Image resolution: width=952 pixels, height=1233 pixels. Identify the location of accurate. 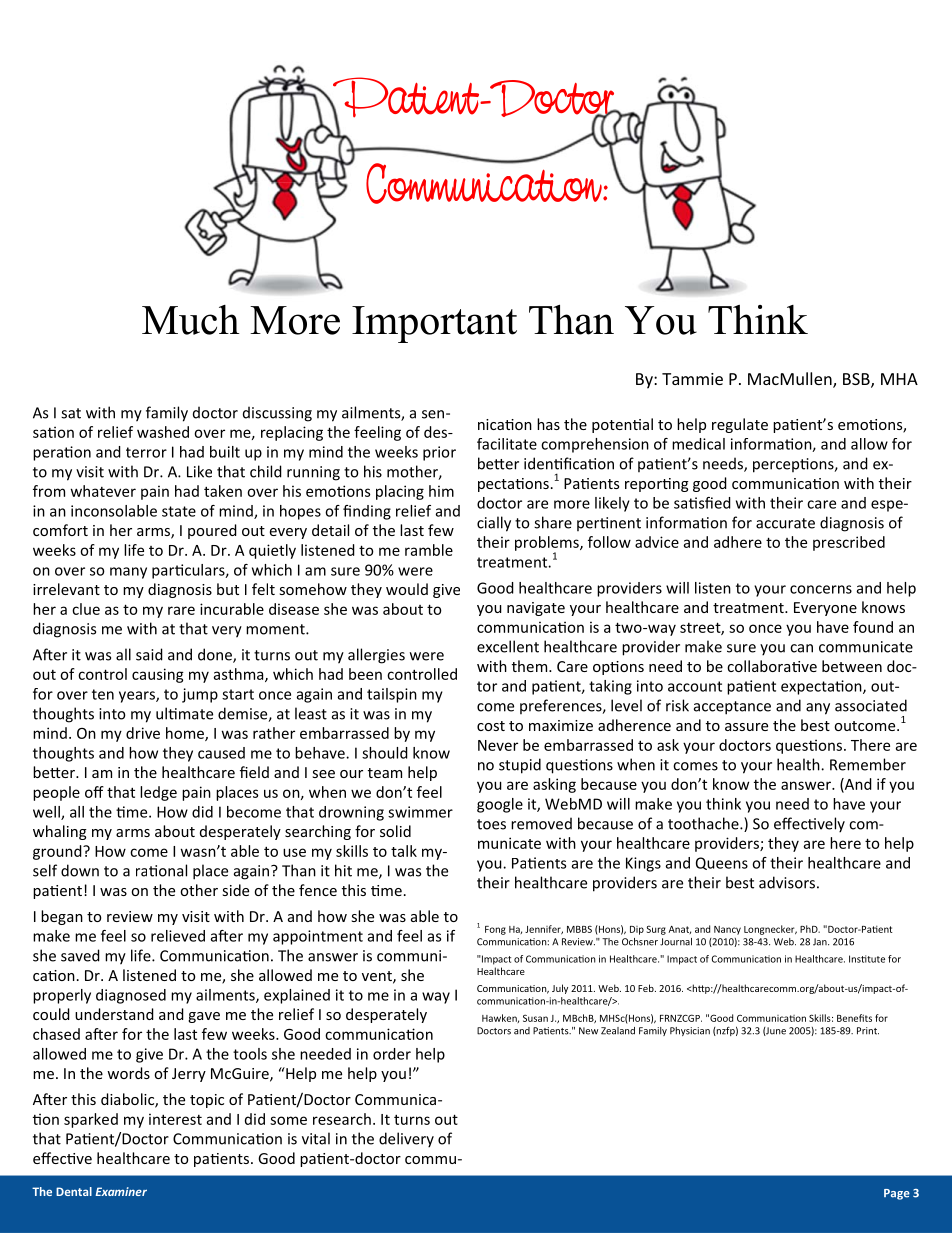
(785, 523).
